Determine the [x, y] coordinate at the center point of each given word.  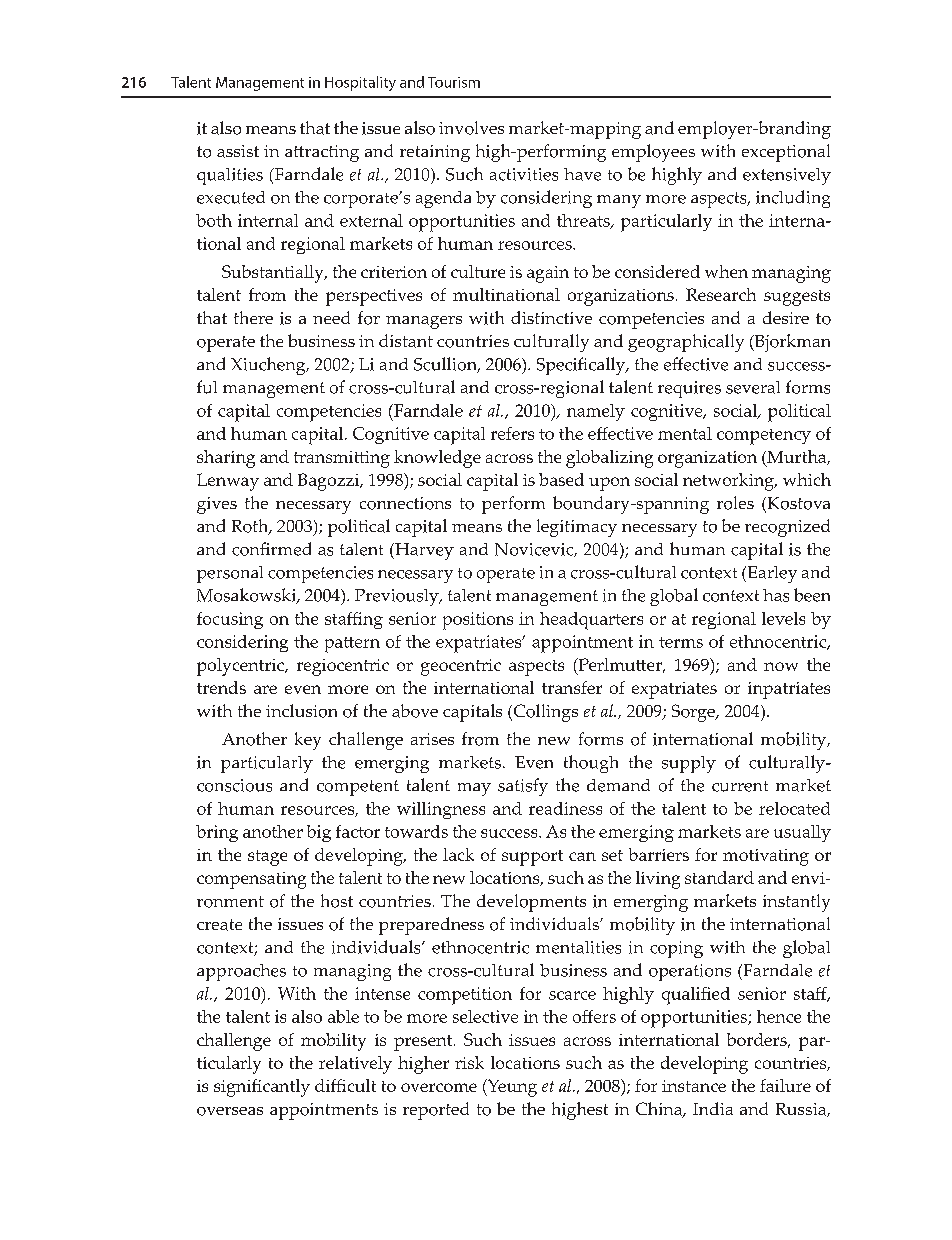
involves [471, 128]
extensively [787, 176]
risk [469, 1062]
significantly [262, 1088]
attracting [322, 153]
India [713, 1108]
